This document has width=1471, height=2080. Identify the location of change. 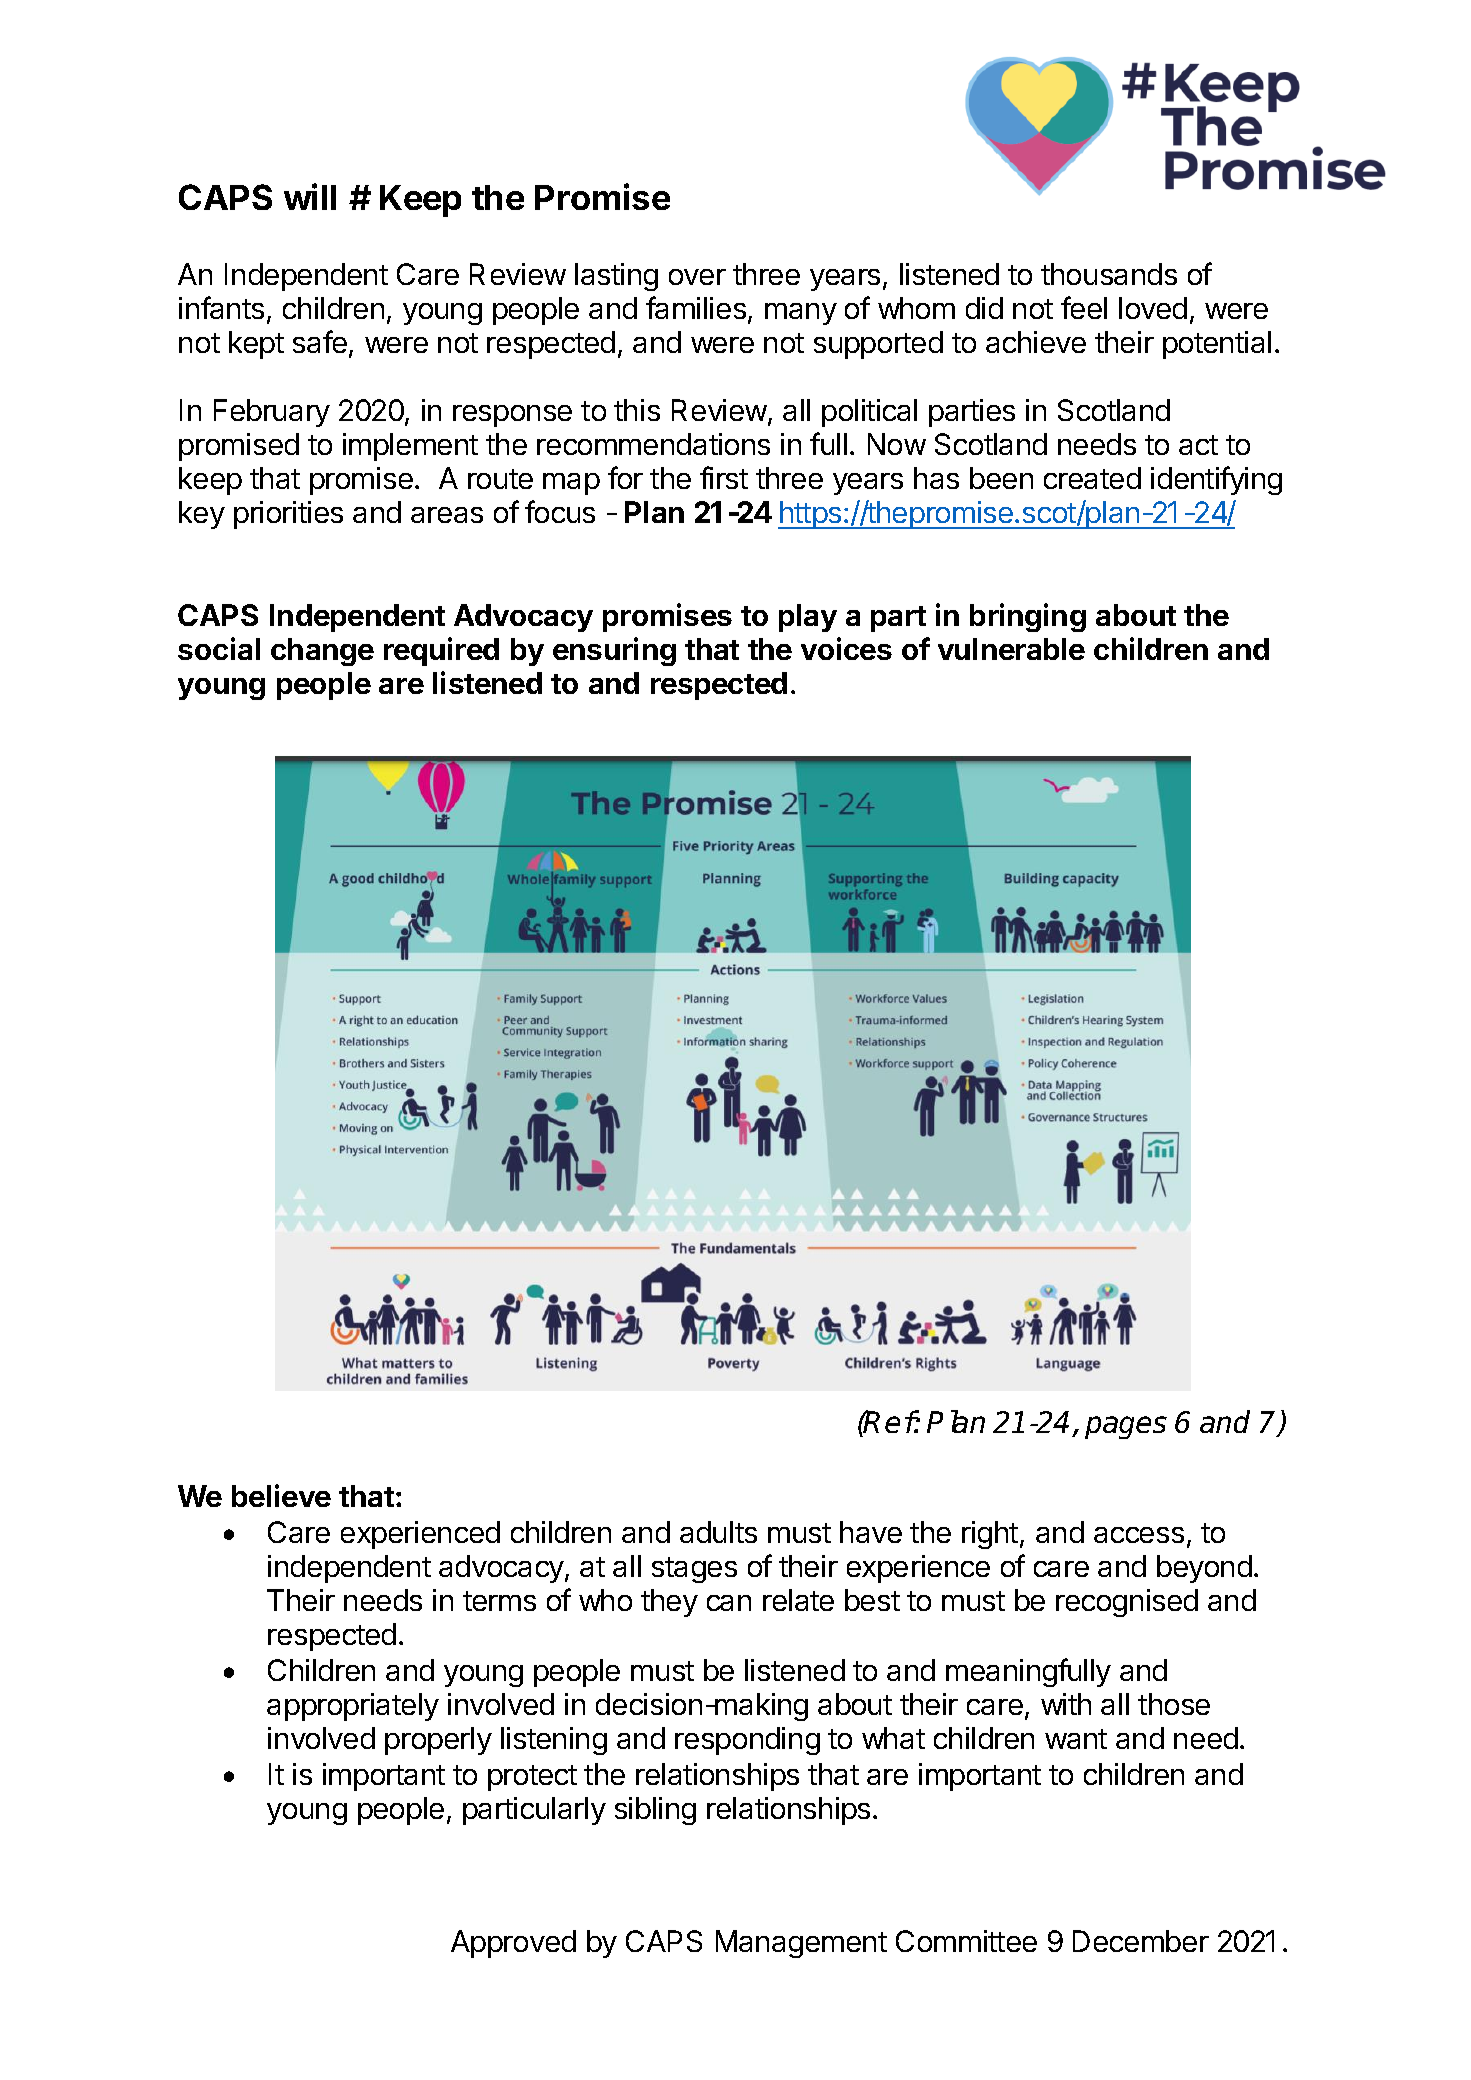
(322, 652).
